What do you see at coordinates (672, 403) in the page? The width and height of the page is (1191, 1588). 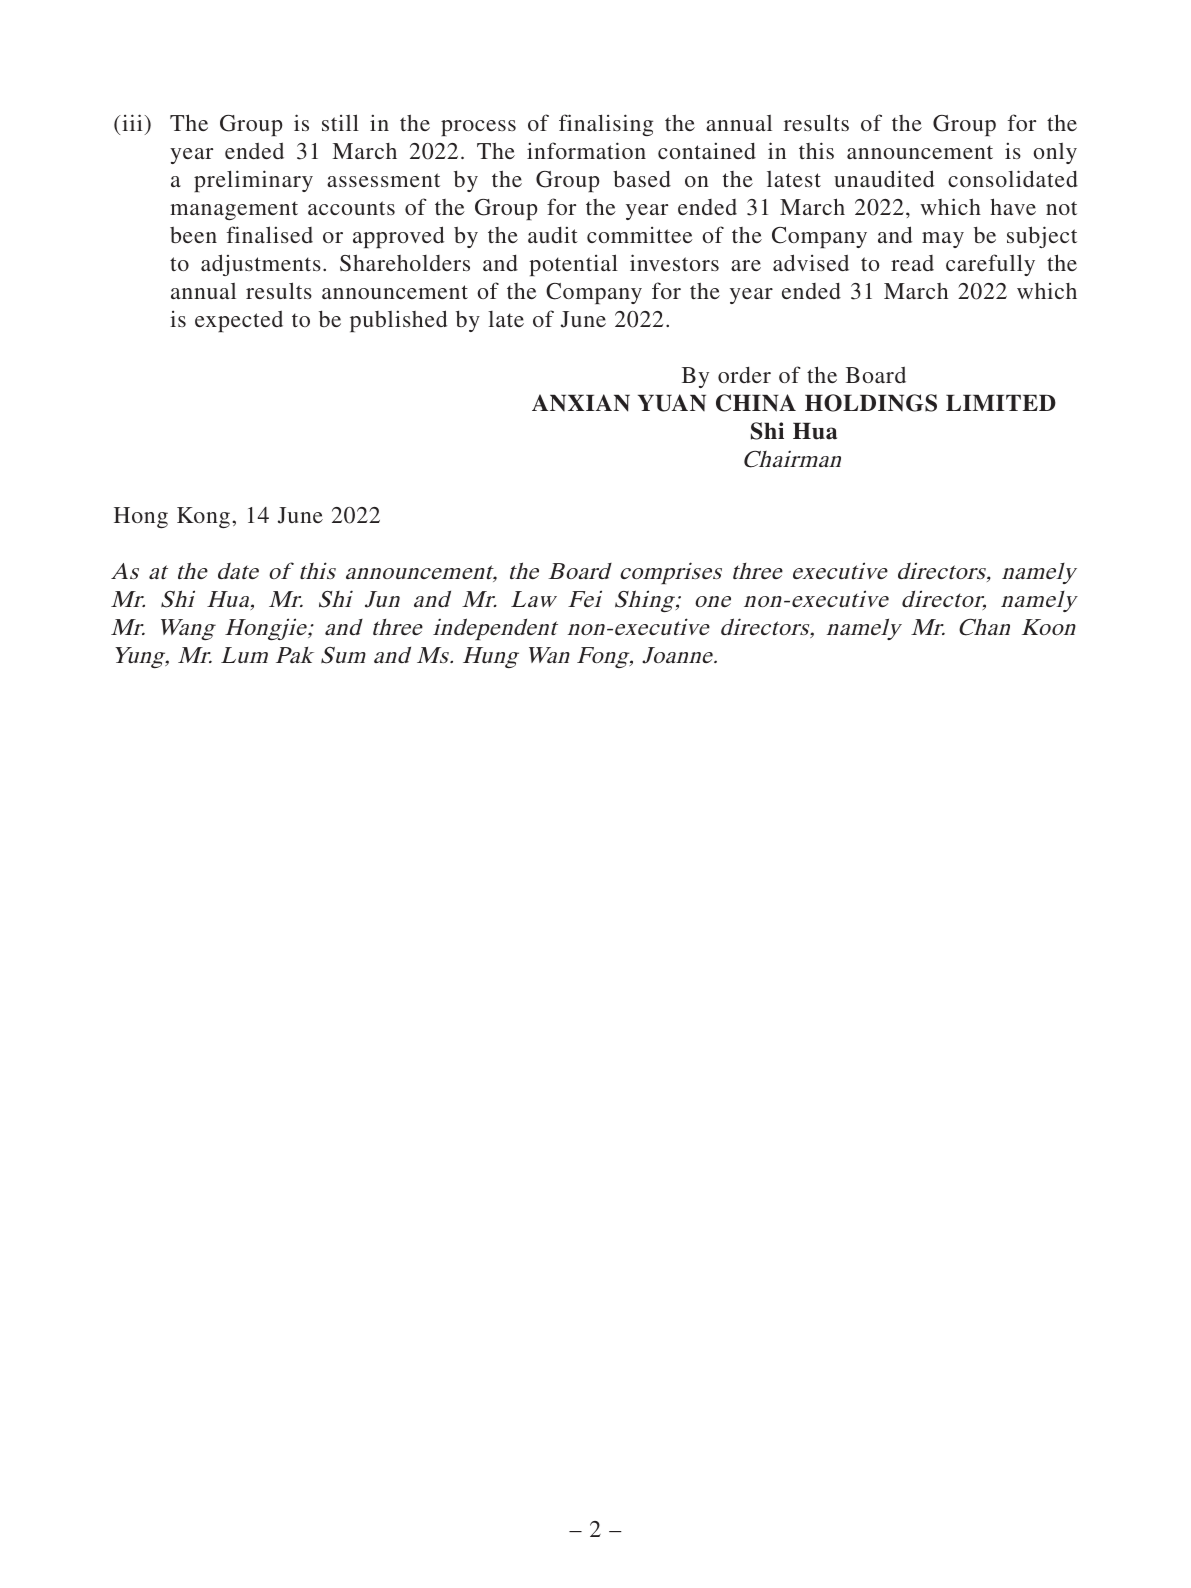 I see `YUAN` at bounding box center [672, 403].
